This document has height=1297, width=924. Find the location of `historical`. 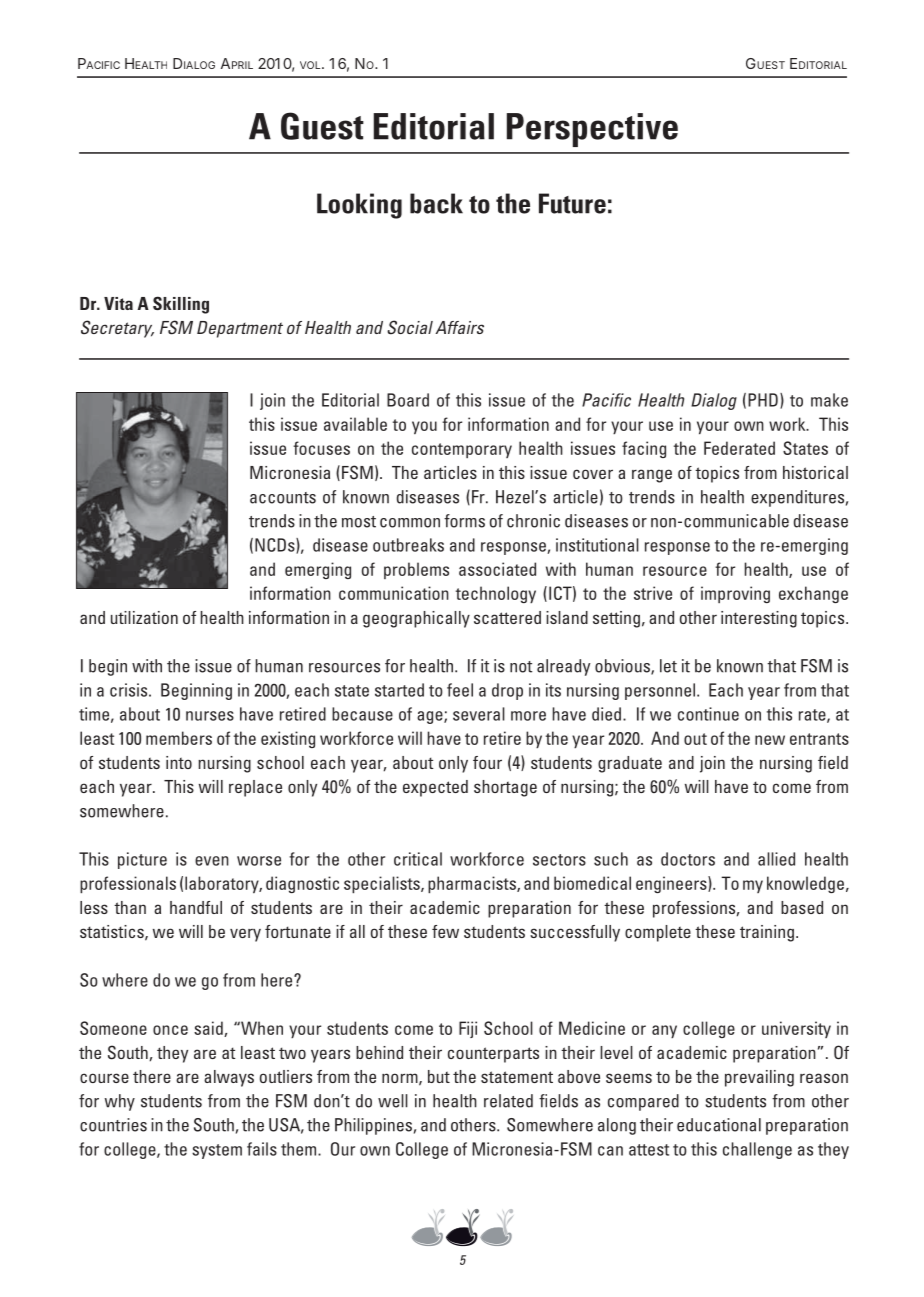

historical is located at coordinates (815, 472).
